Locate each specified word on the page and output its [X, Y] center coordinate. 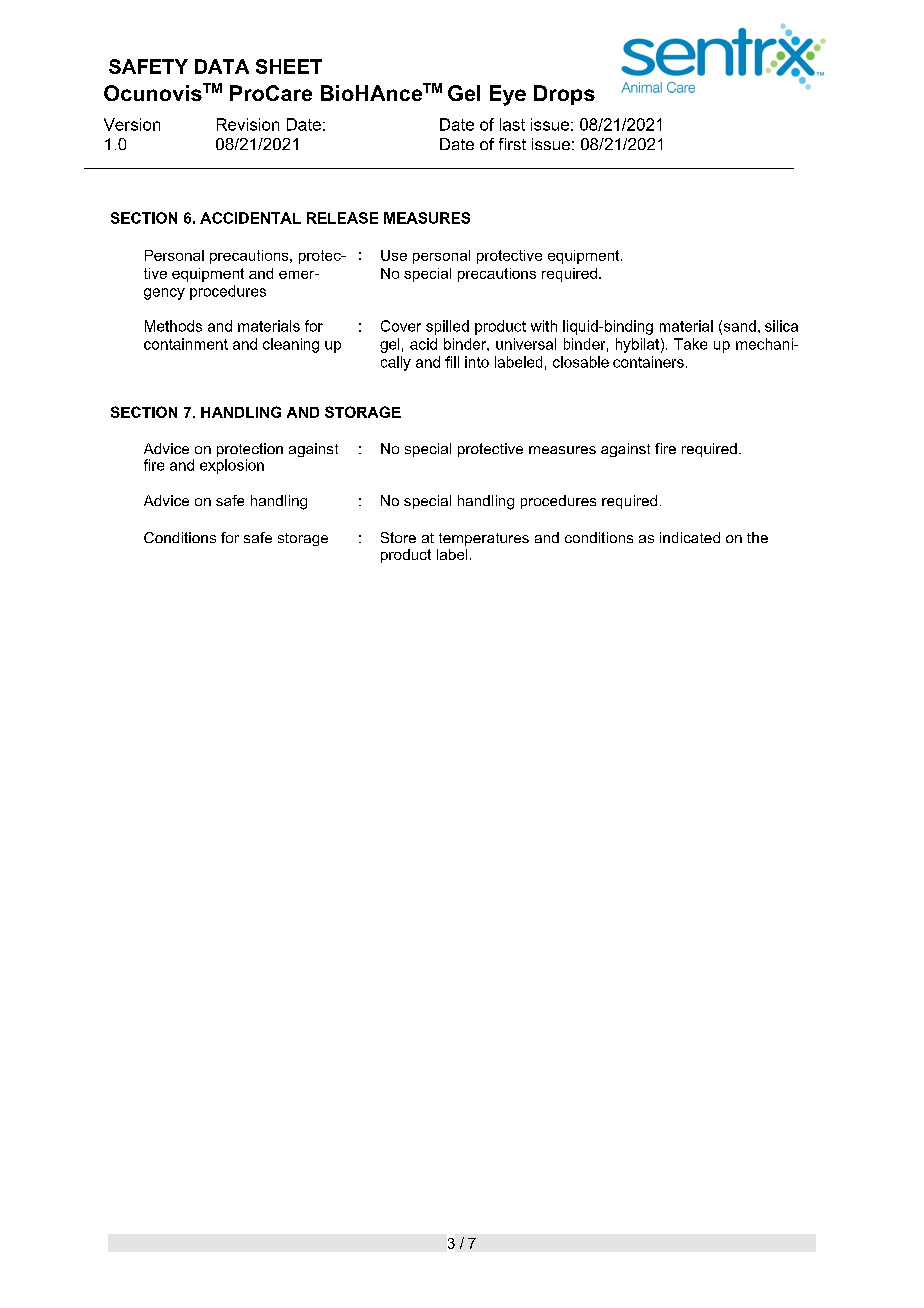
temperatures [484, 539]
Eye [508, 95]
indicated [690, 537]
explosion [232, 466]
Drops [564, 95]
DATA [222, 66]
